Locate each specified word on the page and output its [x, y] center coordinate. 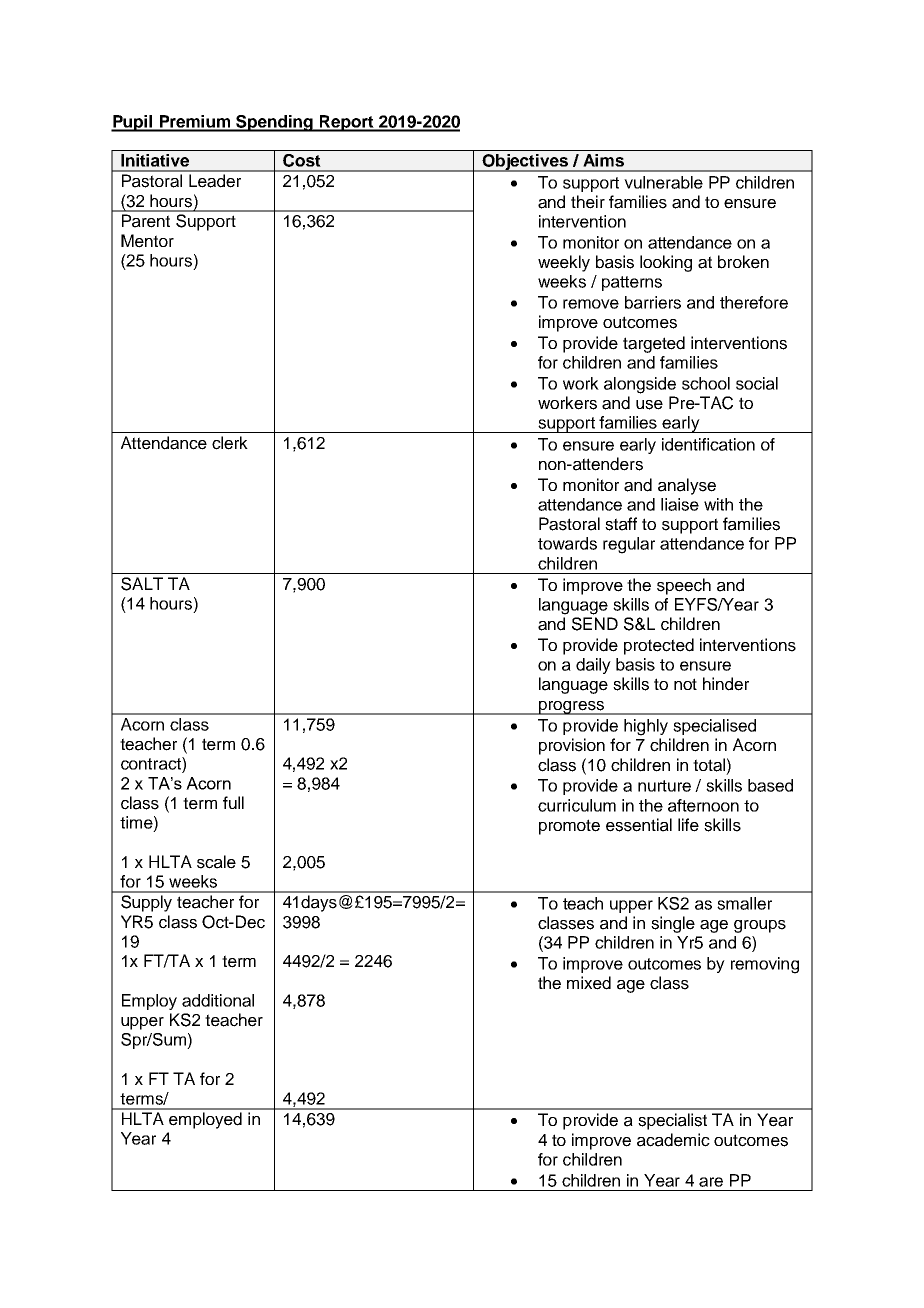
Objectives [525, 163]
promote [569, 827]
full [233, 802]
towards [567, 543]
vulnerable [663, 182]
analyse [687, 486]
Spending [274, 123]
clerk [230, 443]
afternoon [703, 805]
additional [218, 1000]
